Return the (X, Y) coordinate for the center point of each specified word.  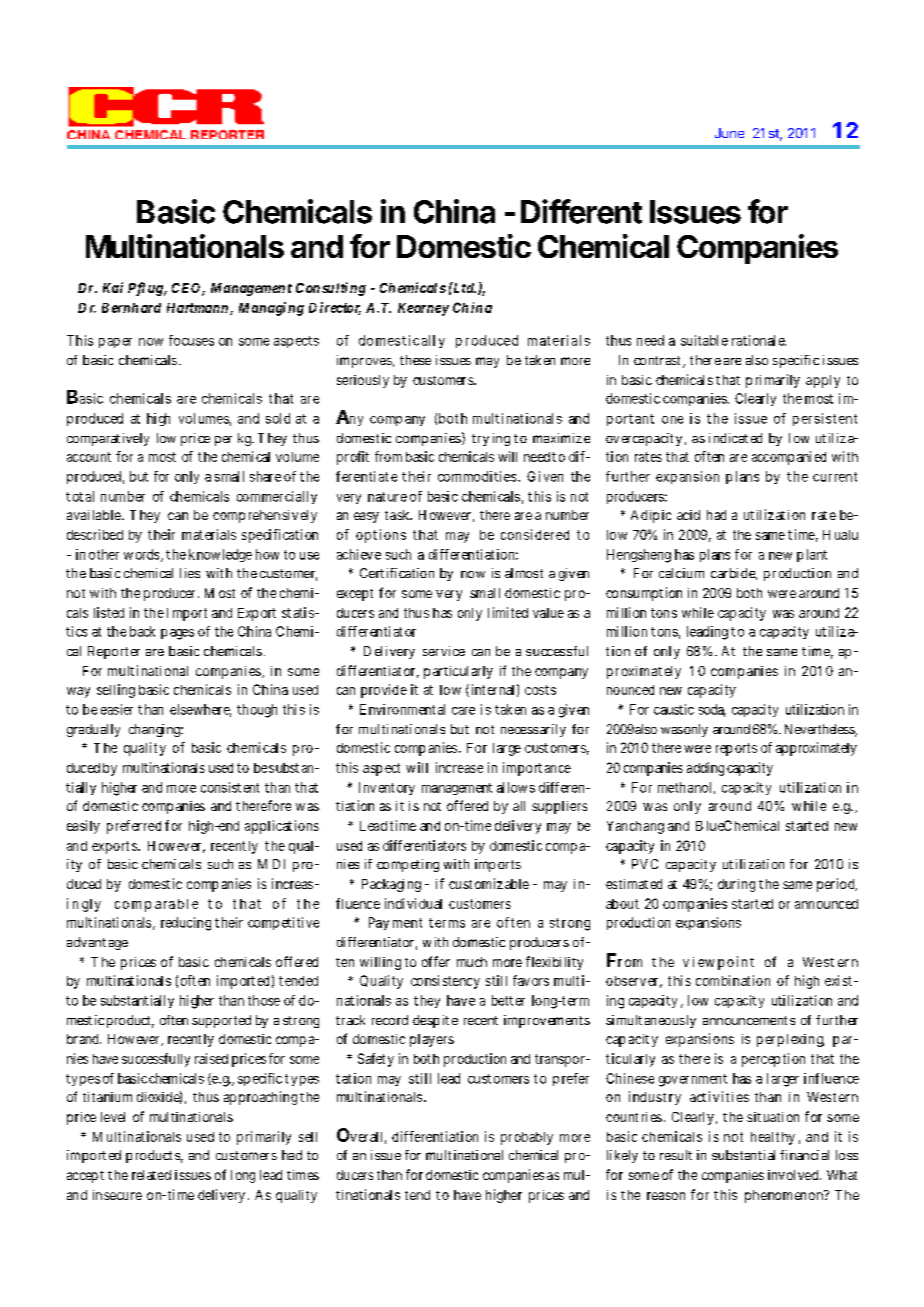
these (415, 360)
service (444, 651)
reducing (186, 924)
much (472, 962)
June (729, 133)
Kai (113, 287)
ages (182, 634)
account (89, 457)
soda (712, 710)
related (151, 1175)
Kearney (423, 309)
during (736, 885)
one (672, 420)
